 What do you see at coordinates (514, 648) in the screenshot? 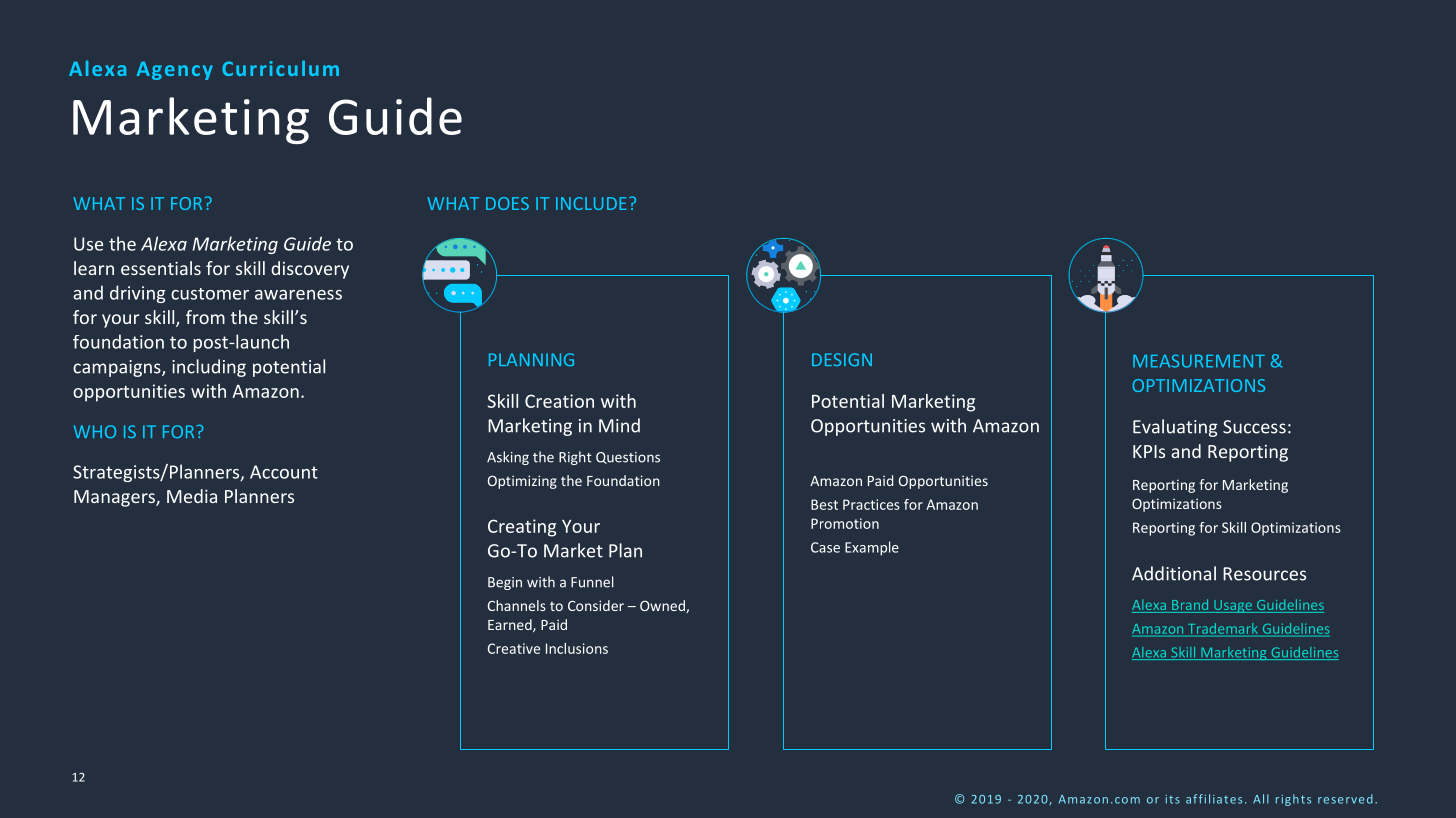
I see `Creative` at bounding box center [514, 648].
